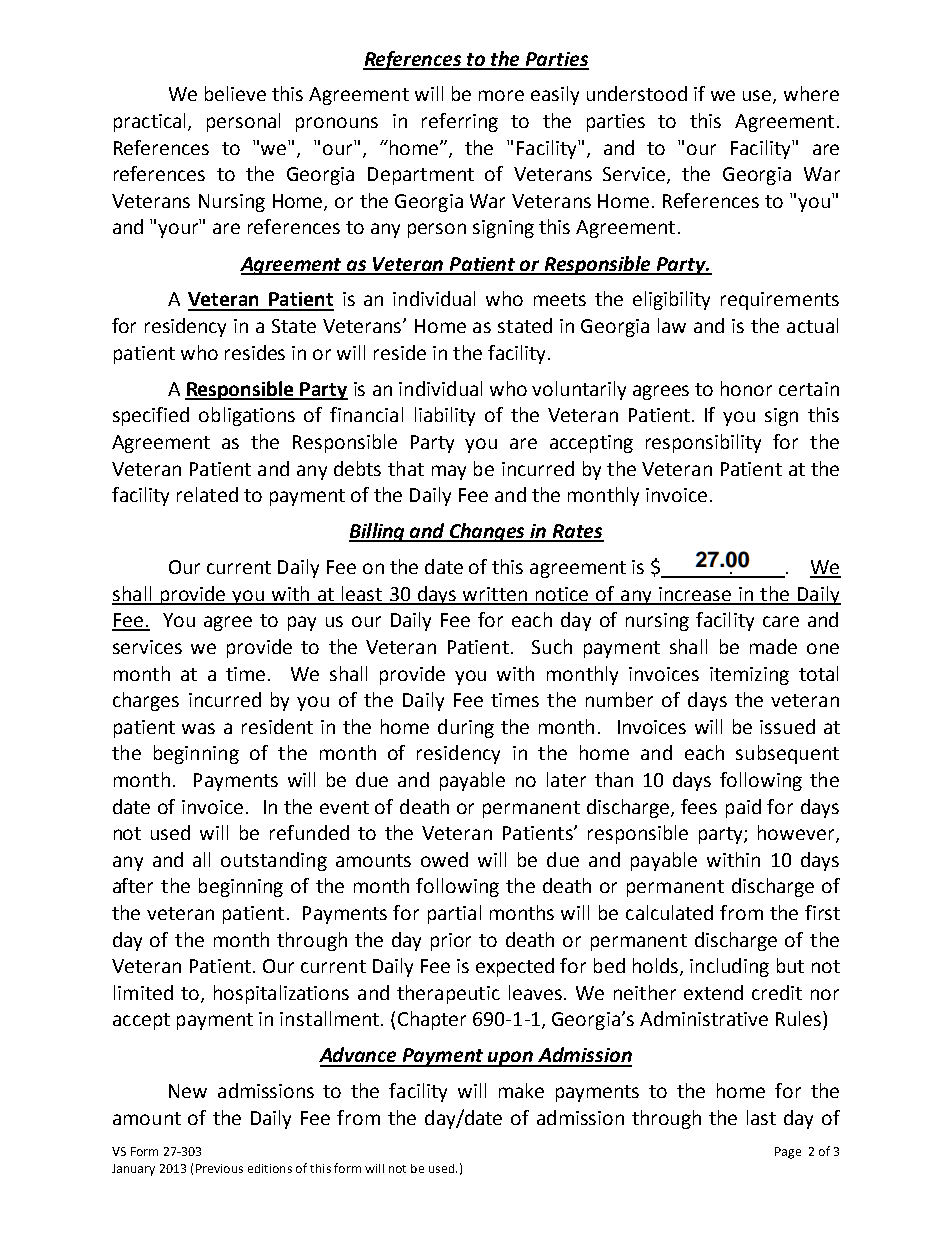  What do you see at coordinates (146, 701) in the screenshot?
I see `charges` at bounding box center [146, 701].
